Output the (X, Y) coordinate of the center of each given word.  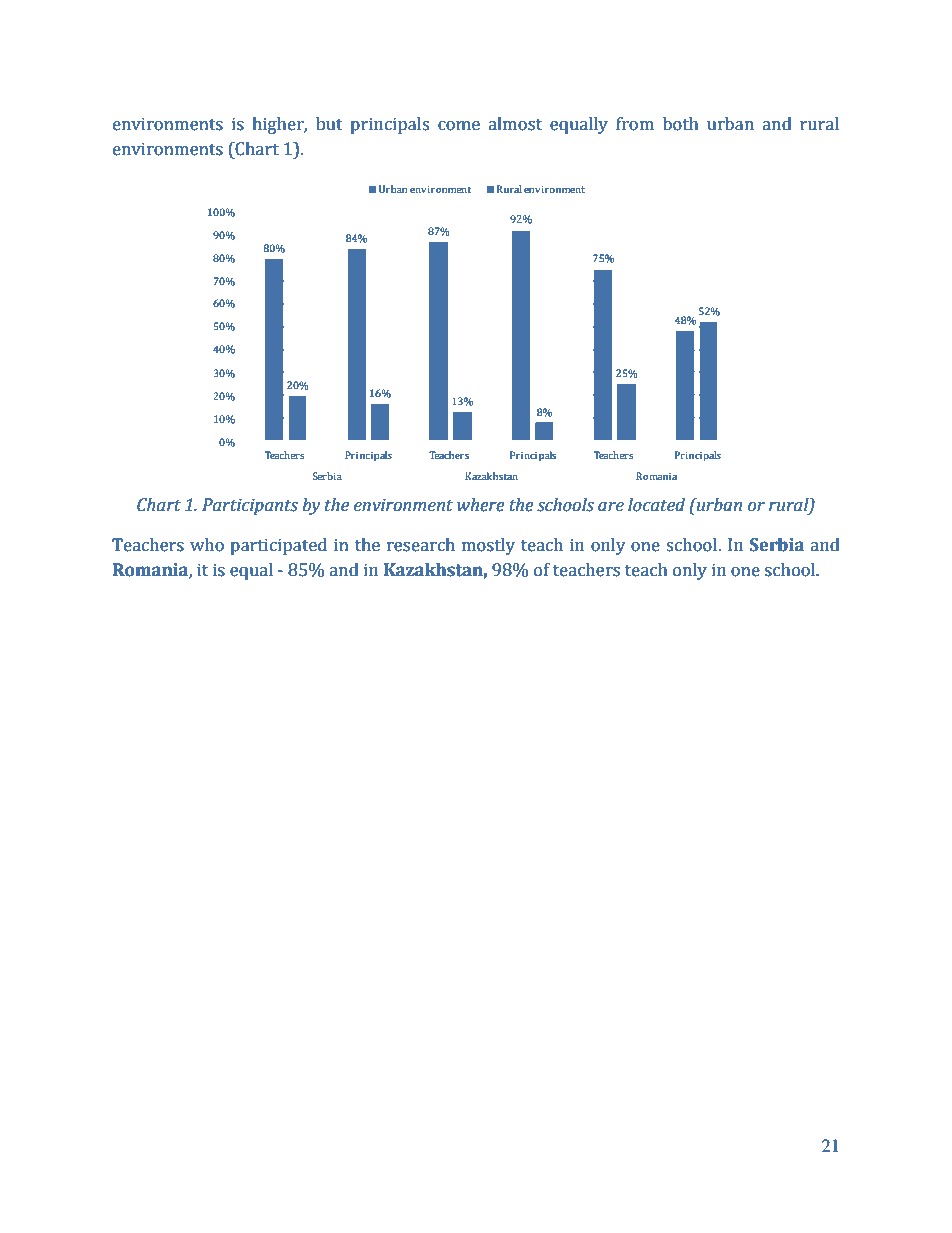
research (421, 545)
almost (515, 124)
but (329, 124)
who (207, 545)
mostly (488, 546)
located (656, 505)
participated (278, 546)
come (459, 126)
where (481, 505)
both (681, 124)
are (611, 507)
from (635, 124)
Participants (250, 506)
